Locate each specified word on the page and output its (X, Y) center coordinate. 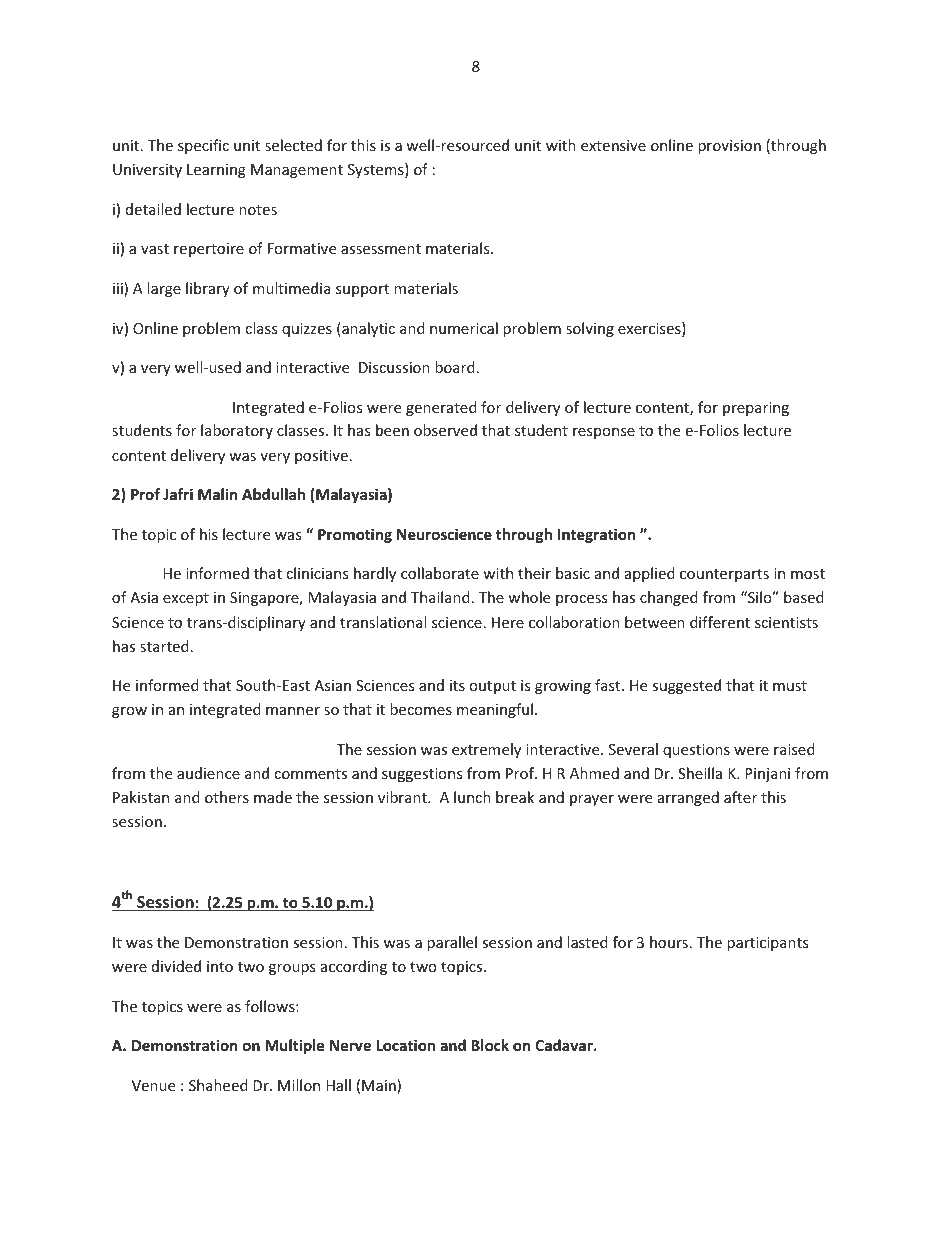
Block (490, 1045)
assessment (381, 249)
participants (767, 944)
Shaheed (218, 1085)
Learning (216, 171)
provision (729, 147)
